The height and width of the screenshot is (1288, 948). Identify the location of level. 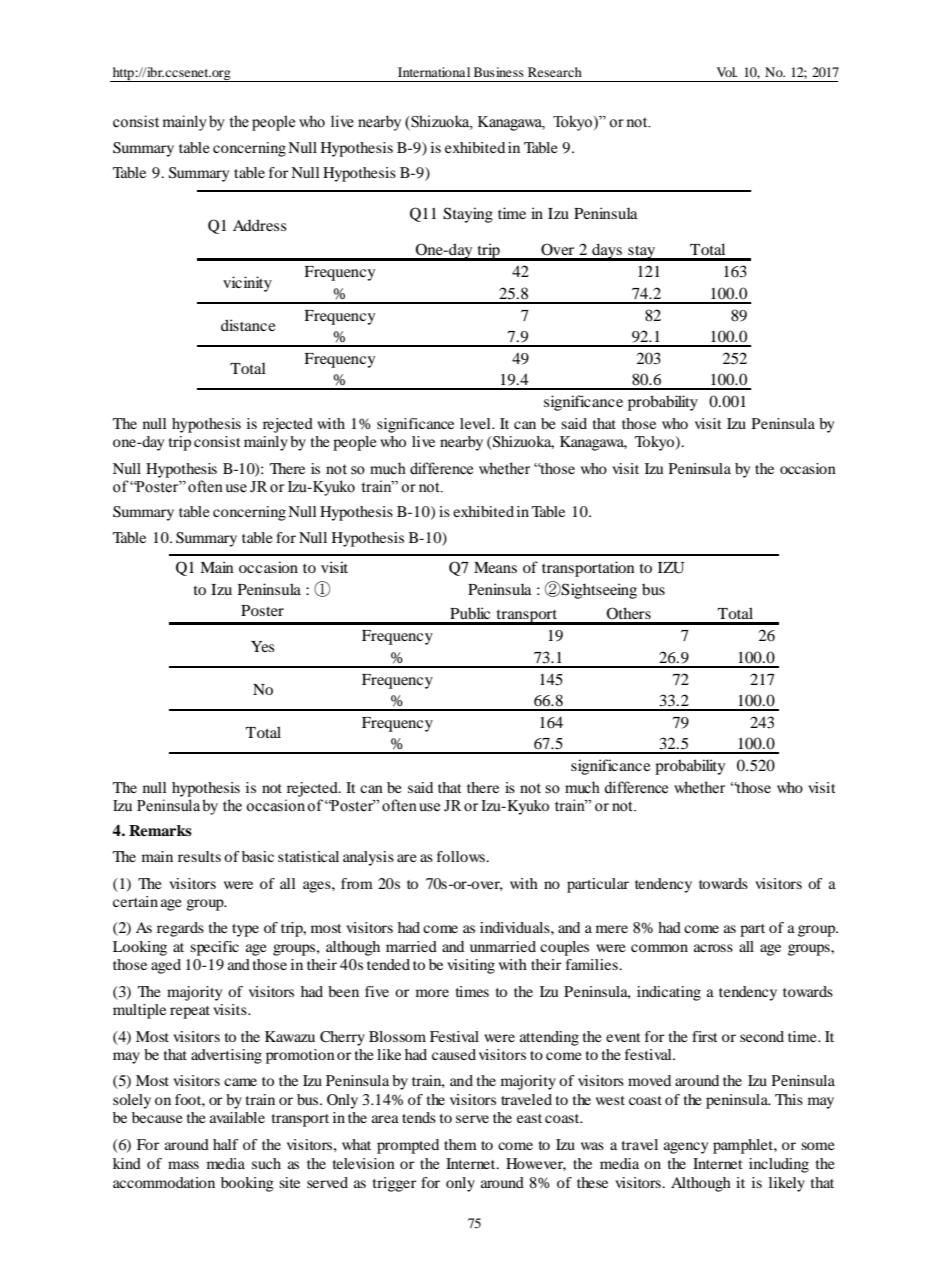
(476, 423).
